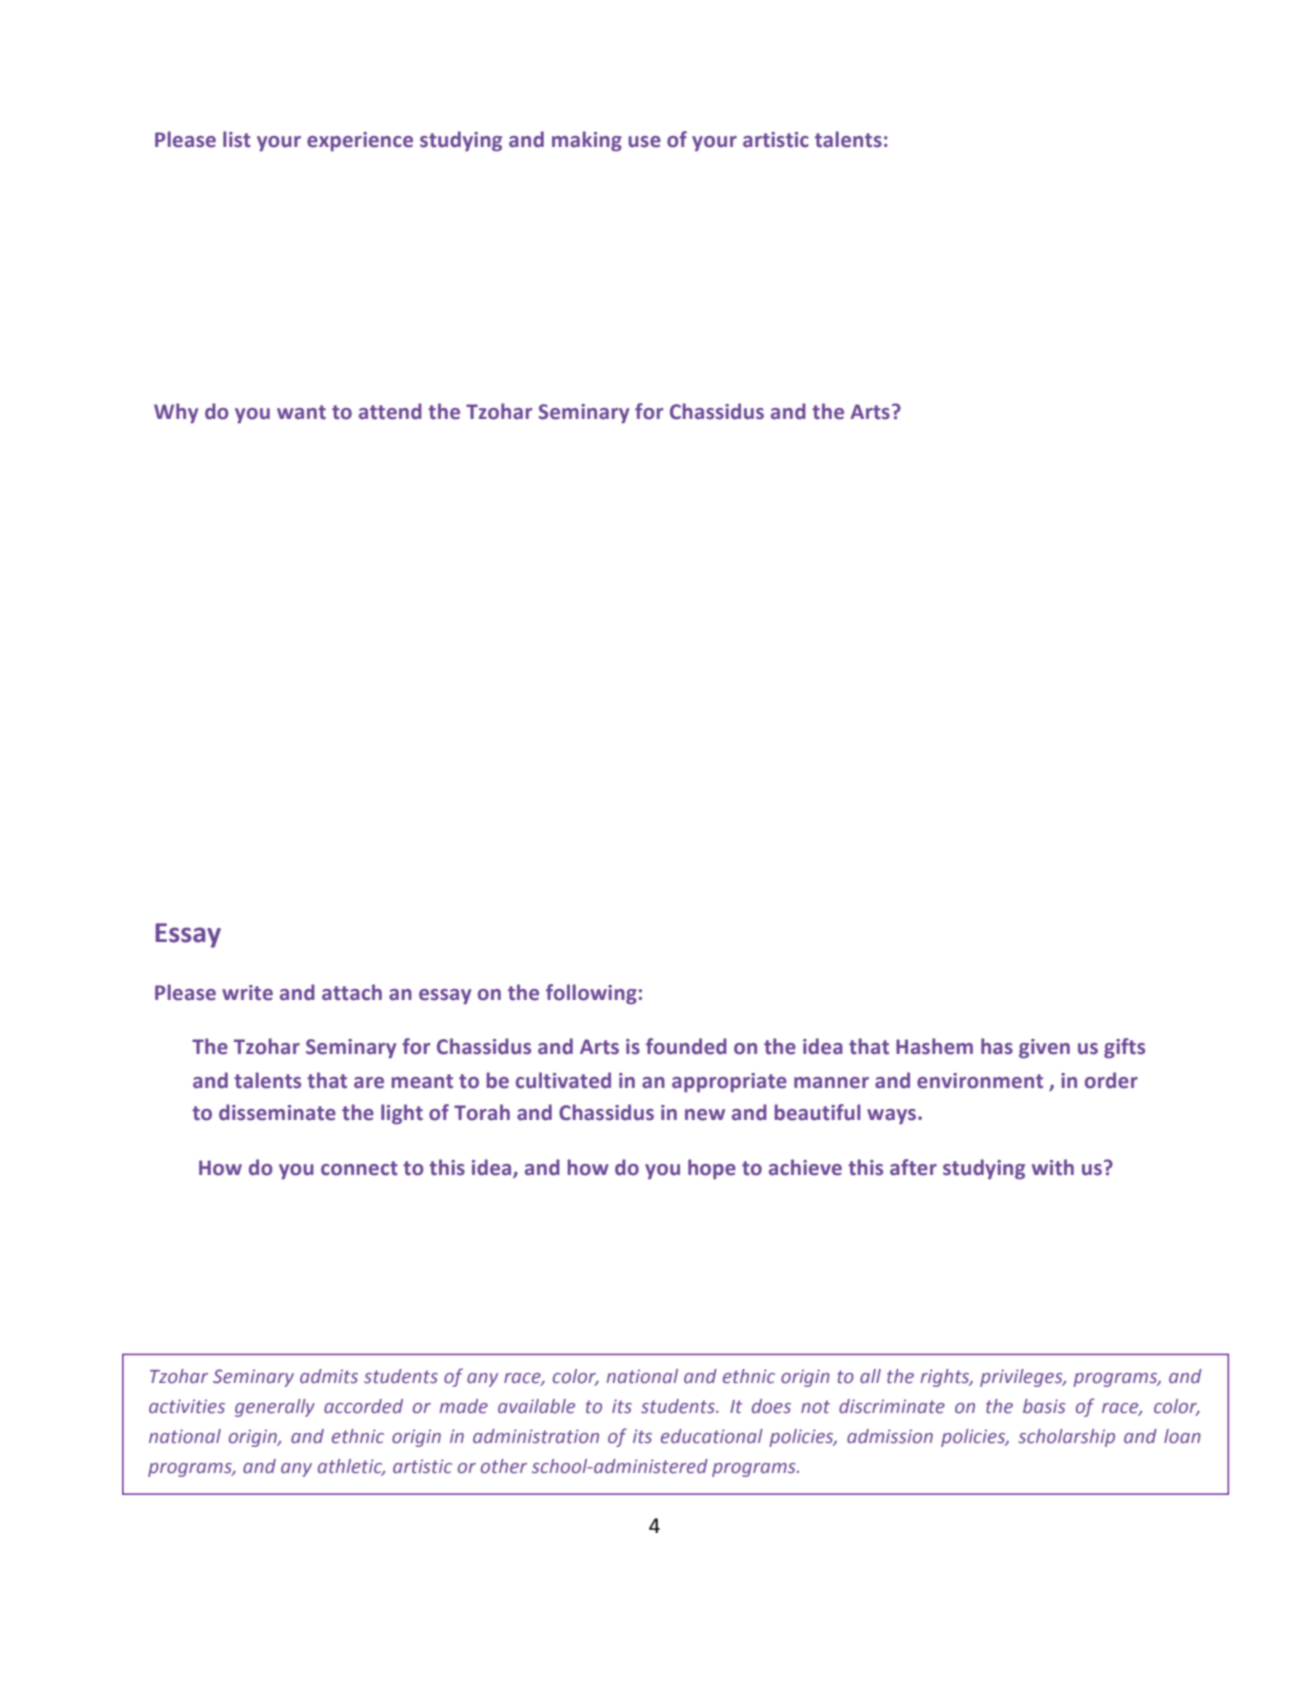  Describe the element at coordinates (644, 142) in the screenshot. I see `use` at that location.
